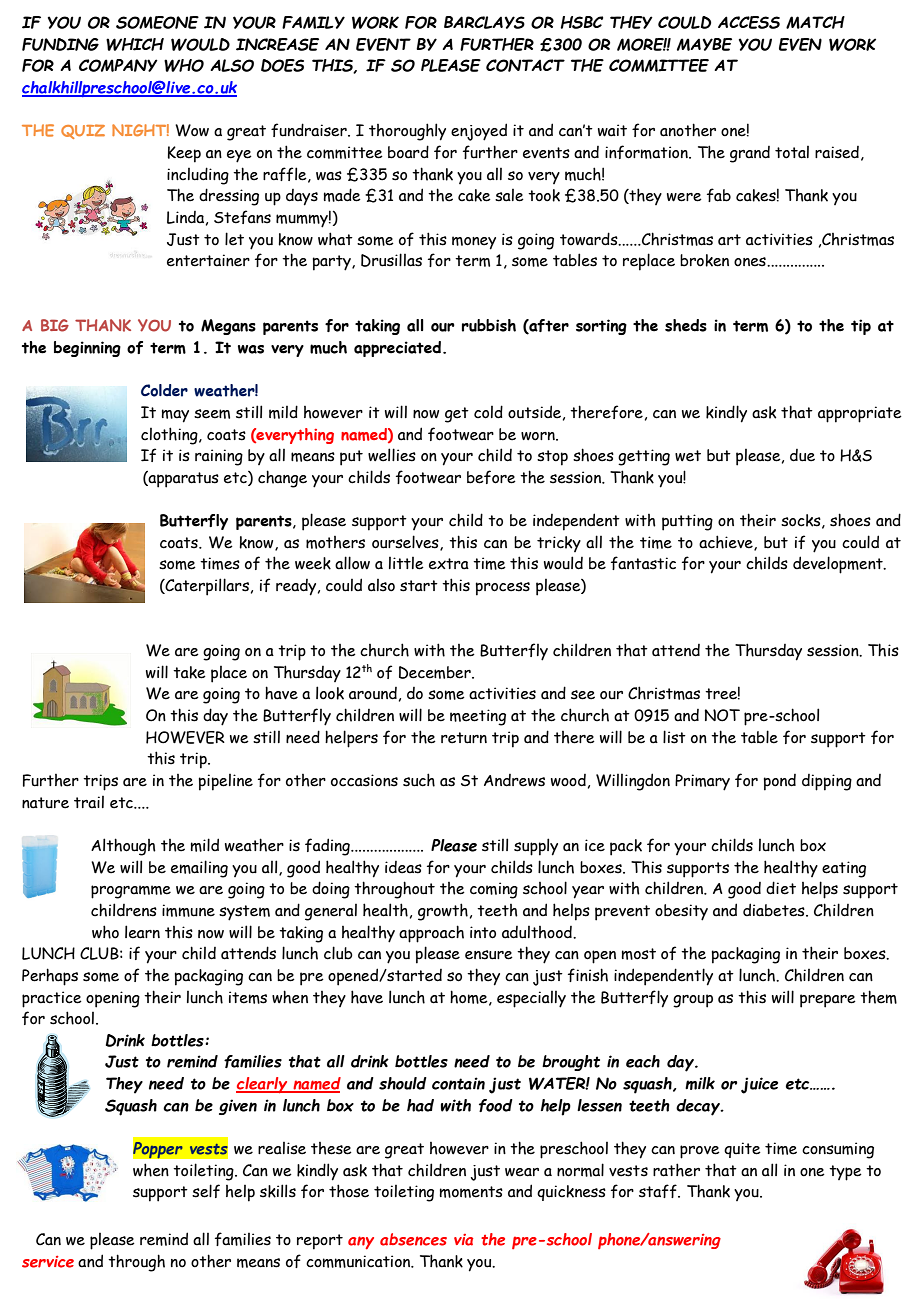  I want to click on into, so click(483, 932).
